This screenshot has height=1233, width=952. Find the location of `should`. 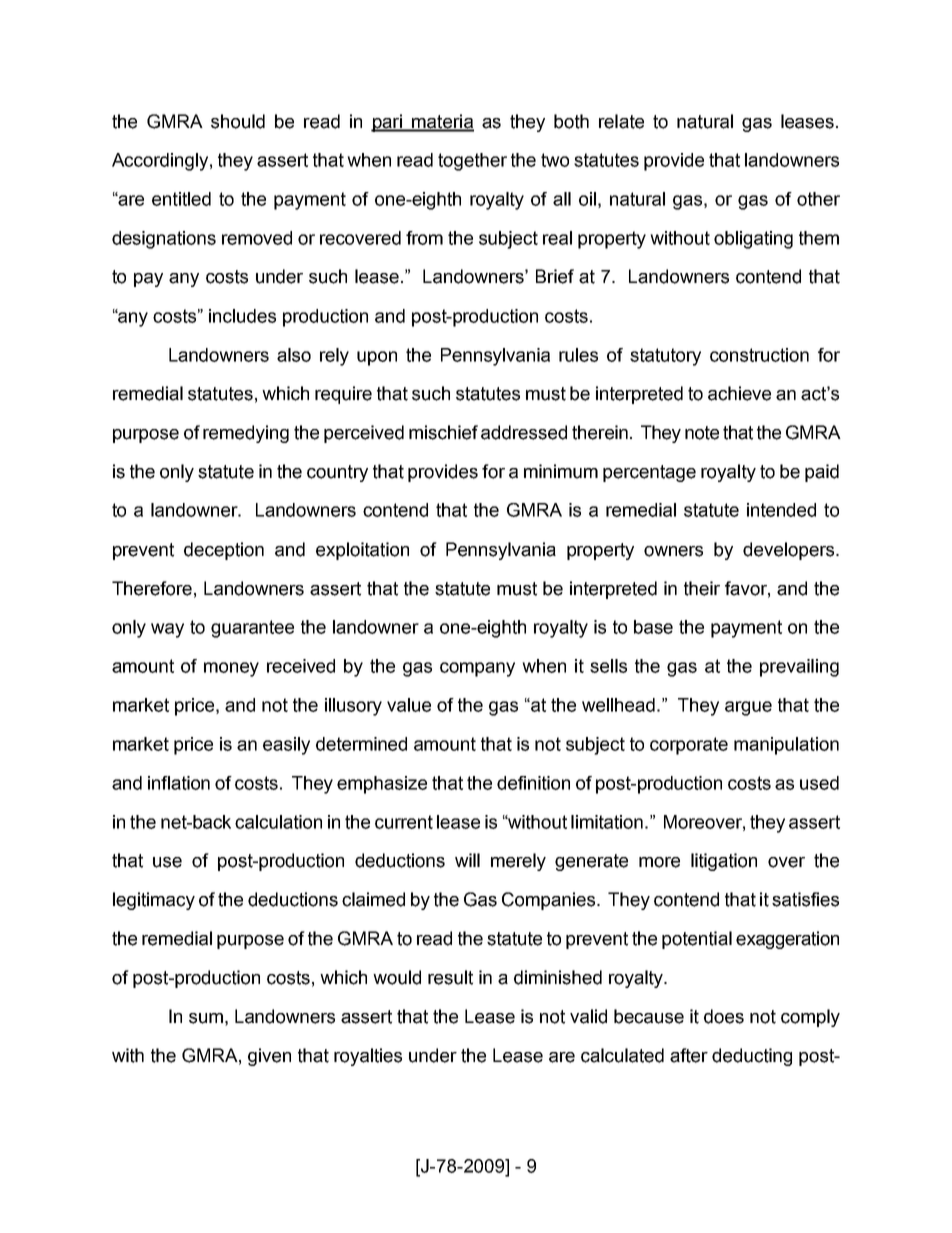

should is located at coordinates (238, 121).
